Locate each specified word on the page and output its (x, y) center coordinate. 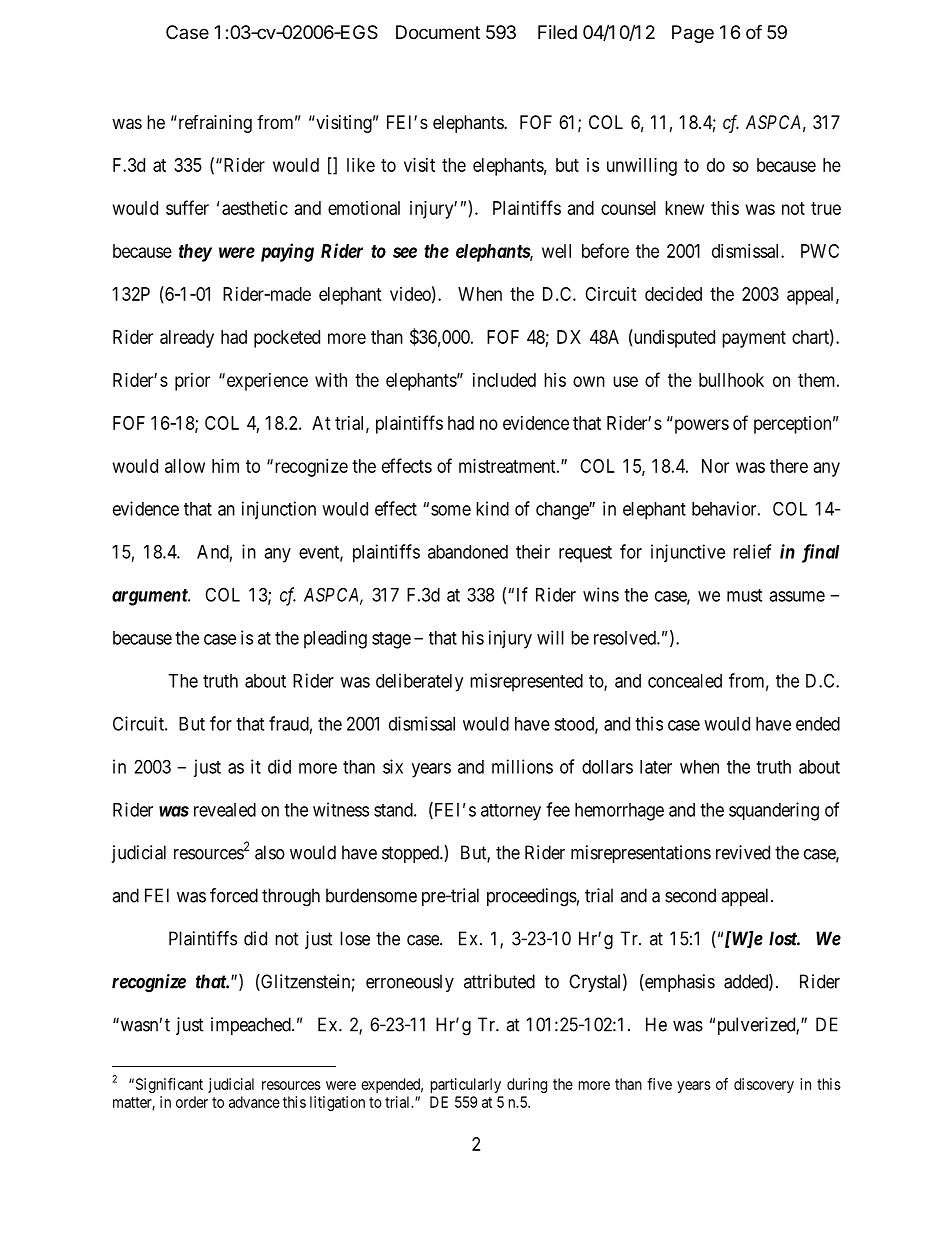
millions (522, 766)
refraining (214, 124)
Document (438, 32)
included (504, 380)
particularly (466, 1085)
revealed (225, 810)
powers (702, 426)
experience (266, 382)
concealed (685, 681)
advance (254, 1102)
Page (693, 34)
